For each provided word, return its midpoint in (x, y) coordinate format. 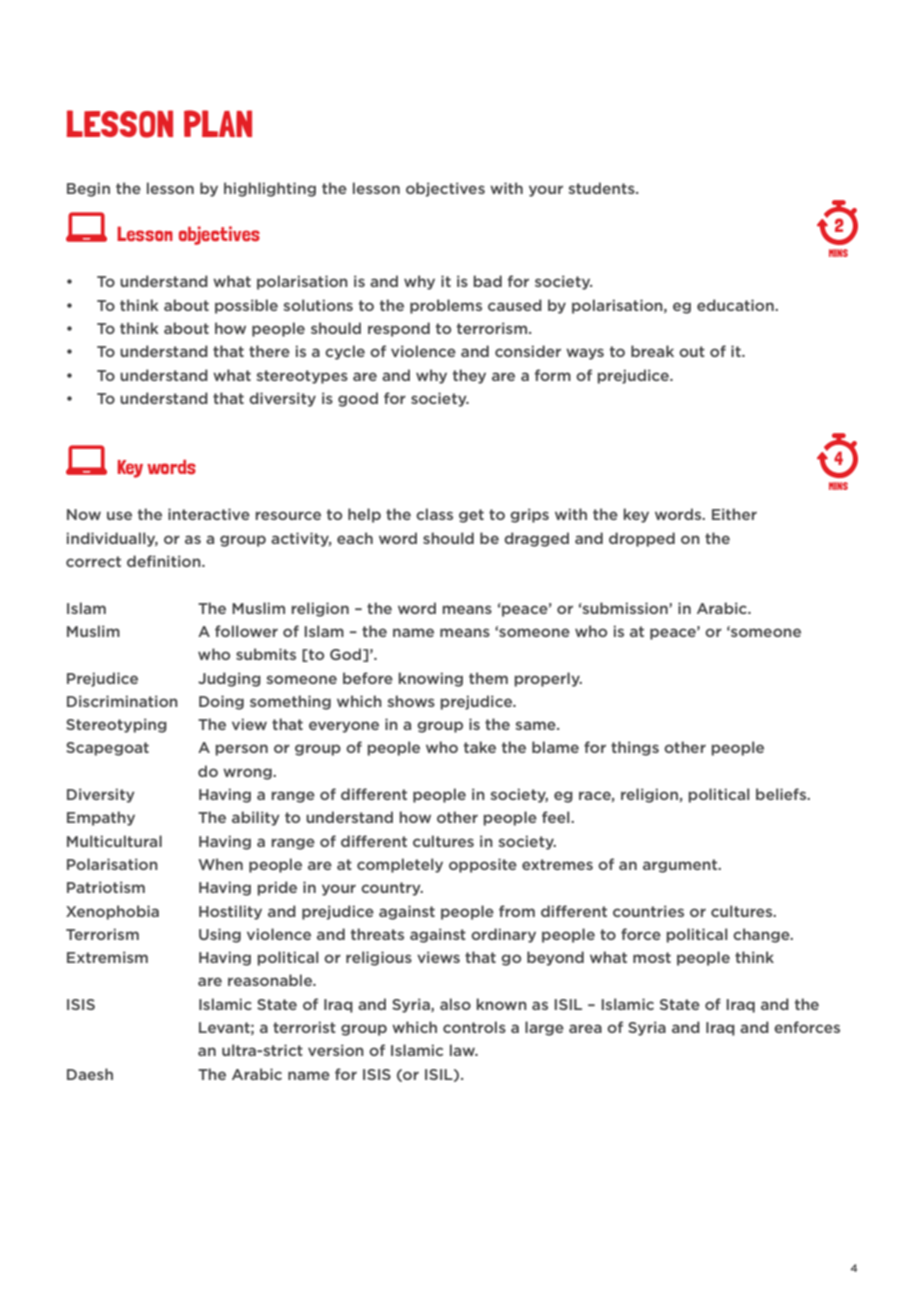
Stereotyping (116, 725)
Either (734, 514)
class (434, 514)
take (480, 747)
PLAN (218, 123)
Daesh (90, 1074)
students (602, 188)
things (635, 748)
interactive (209, 514)
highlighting (270, 189)
